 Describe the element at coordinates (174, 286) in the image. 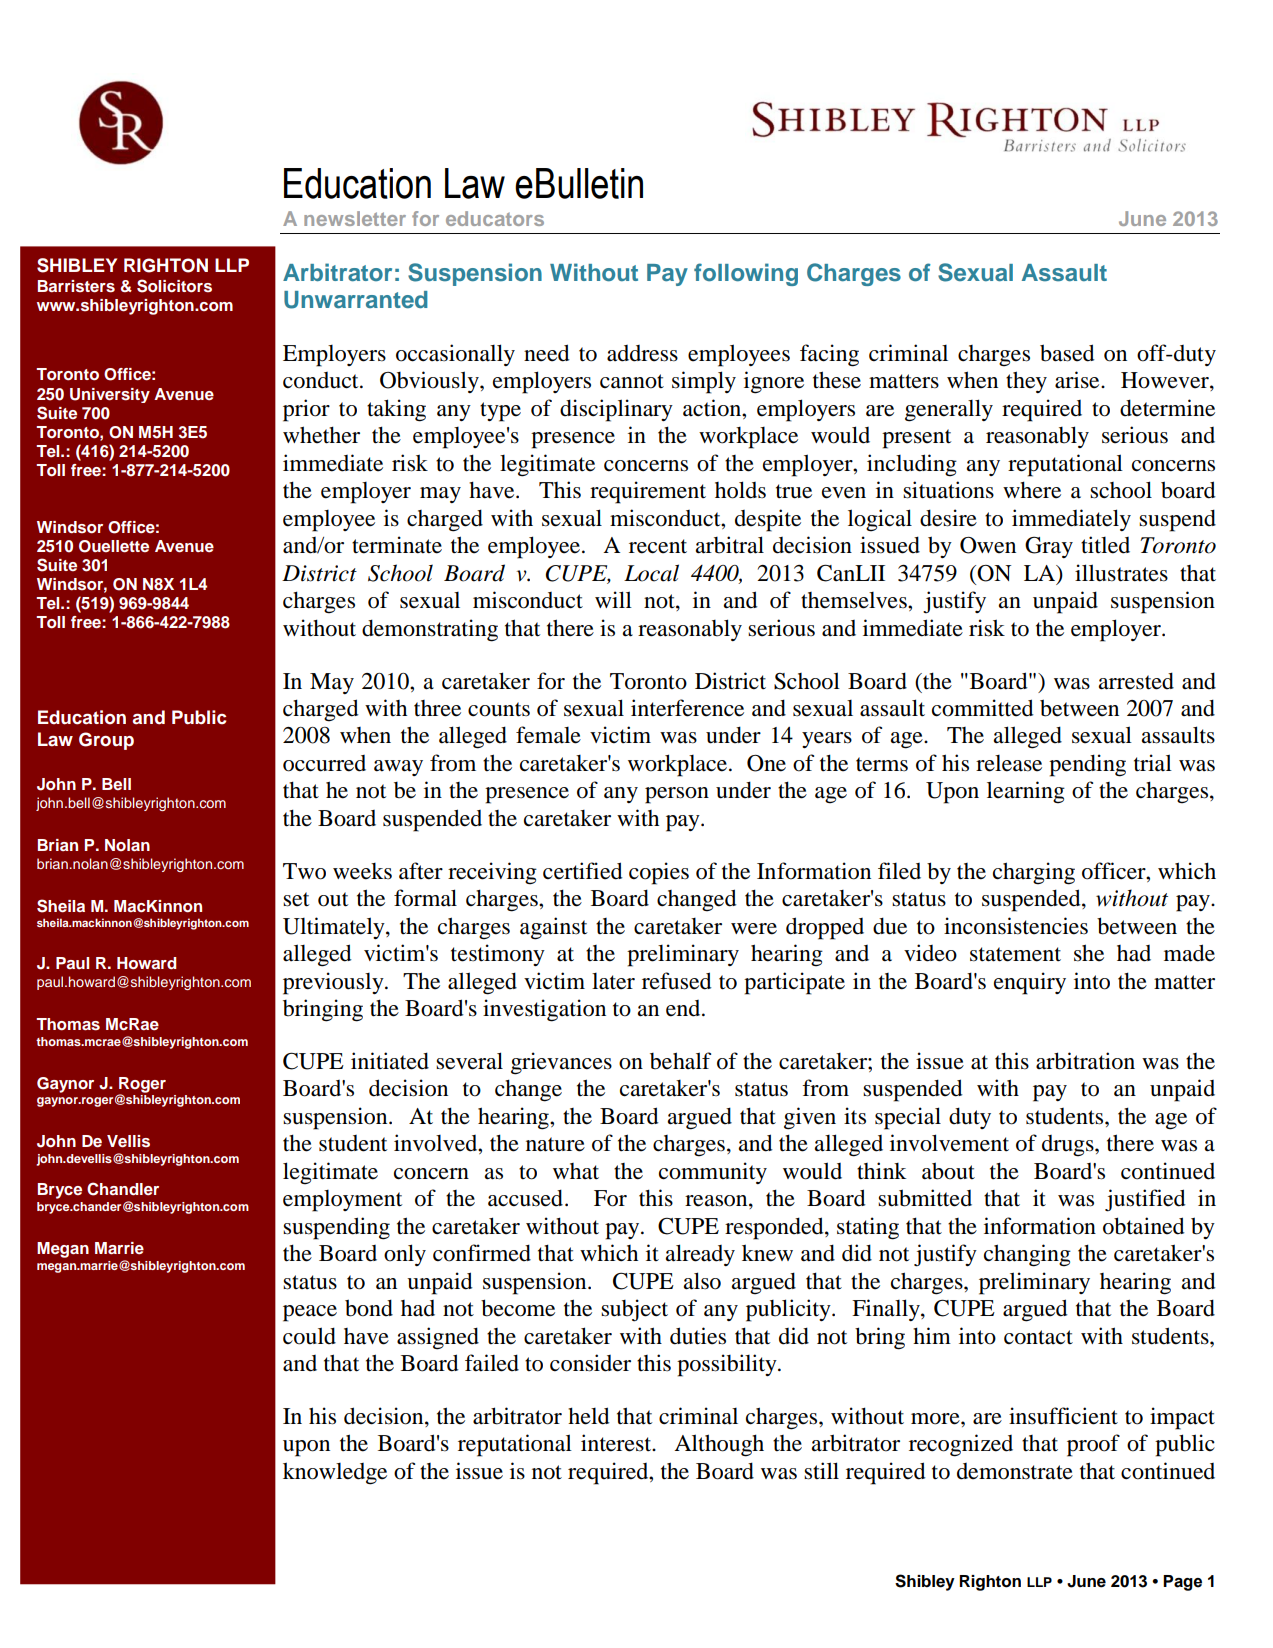

I see `Solicitors` at that location.
